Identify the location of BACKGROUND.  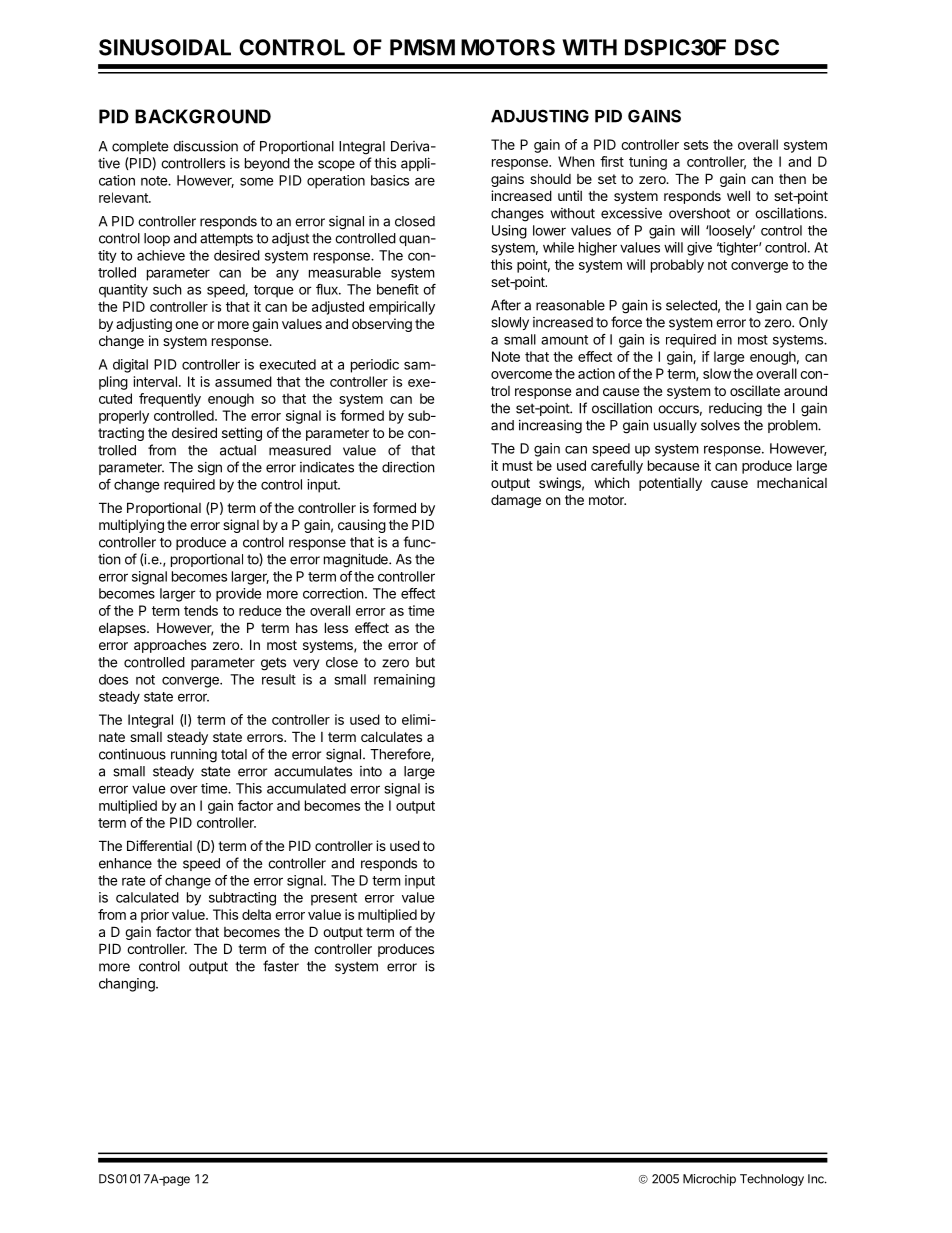
(203, 116).
